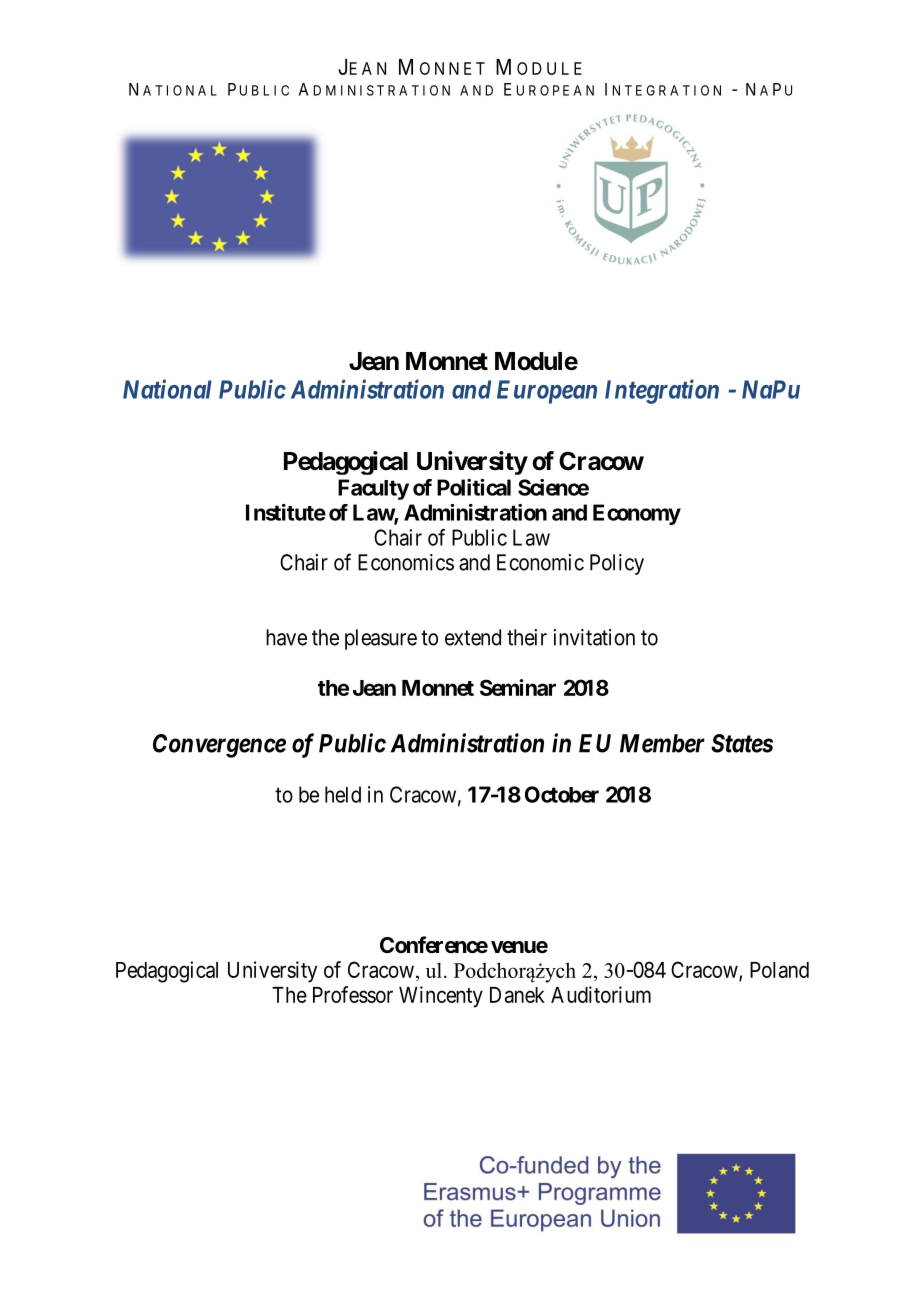 This screenshot has height=1308, width=924. What do you see at coordinates (562, 794) in the screenshot?
I see `October` at bounding box center [562, 794].
